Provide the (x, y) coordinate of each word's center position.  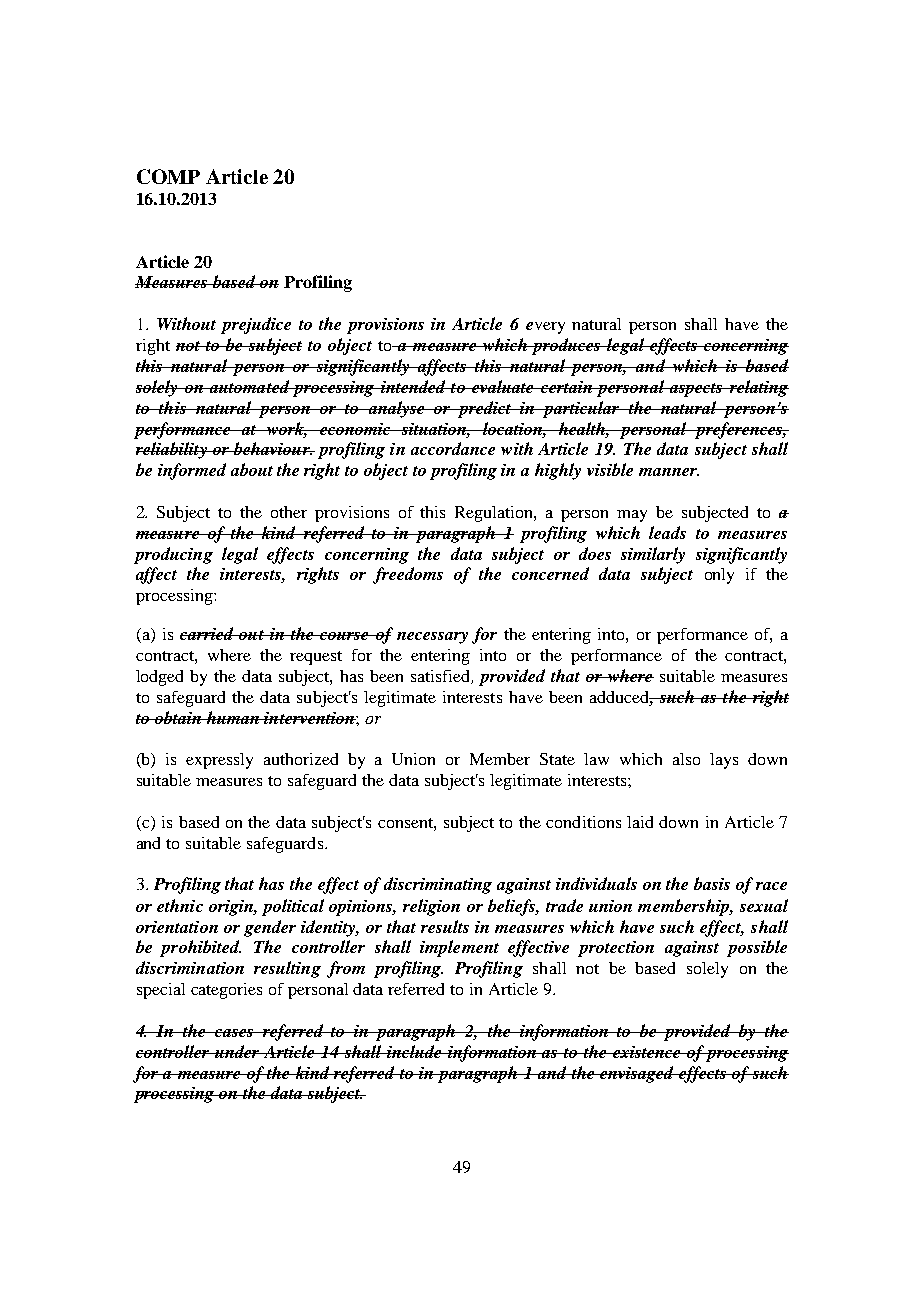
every (545, 328)
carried (208, 633)
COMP (168, 176)
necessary (432, 638)
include (414, 1051)
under (237, 1051)
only (719, 576)
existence (647, 1052)
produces (566, 346)
